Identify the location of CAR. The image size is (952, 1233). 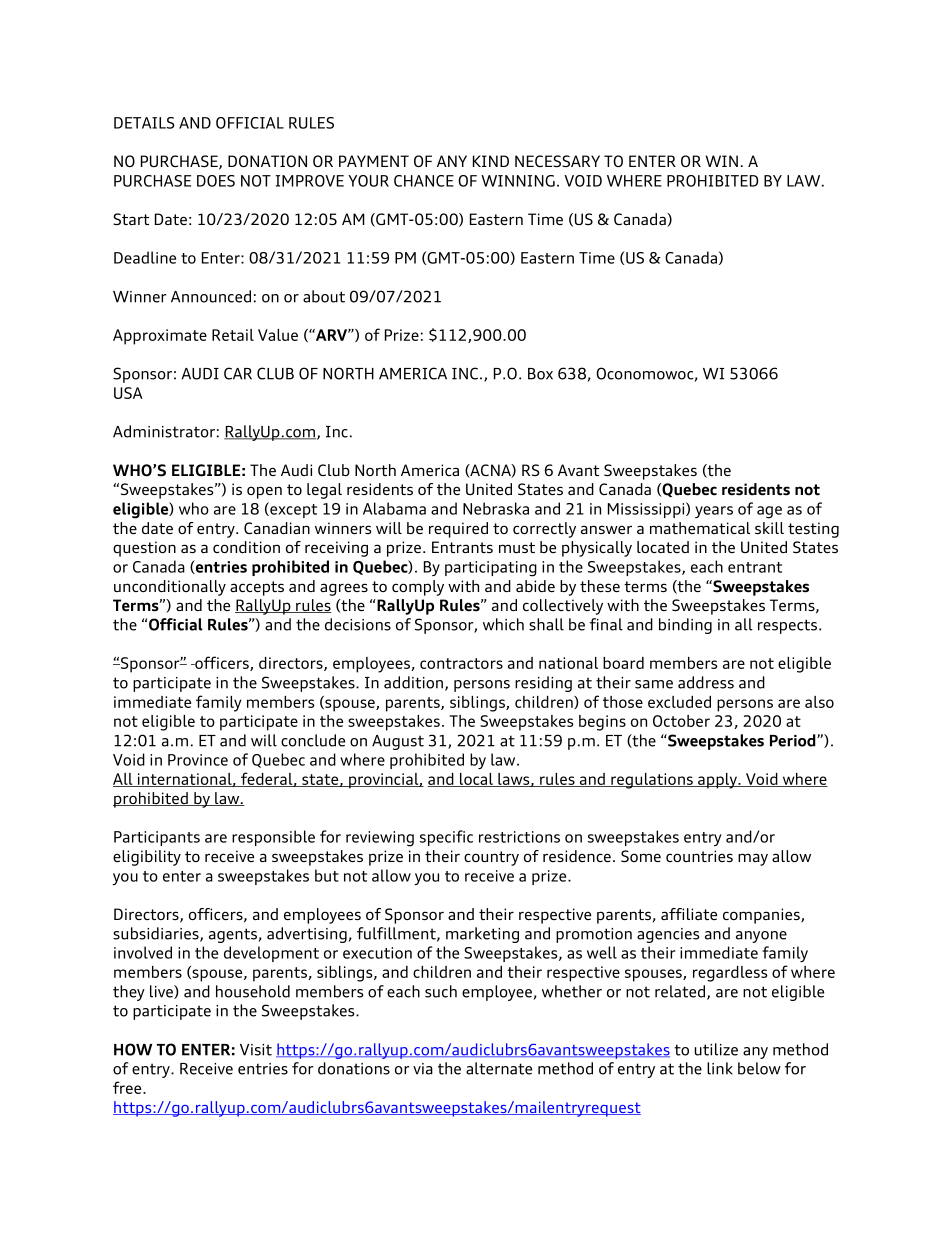
(238, 373).
